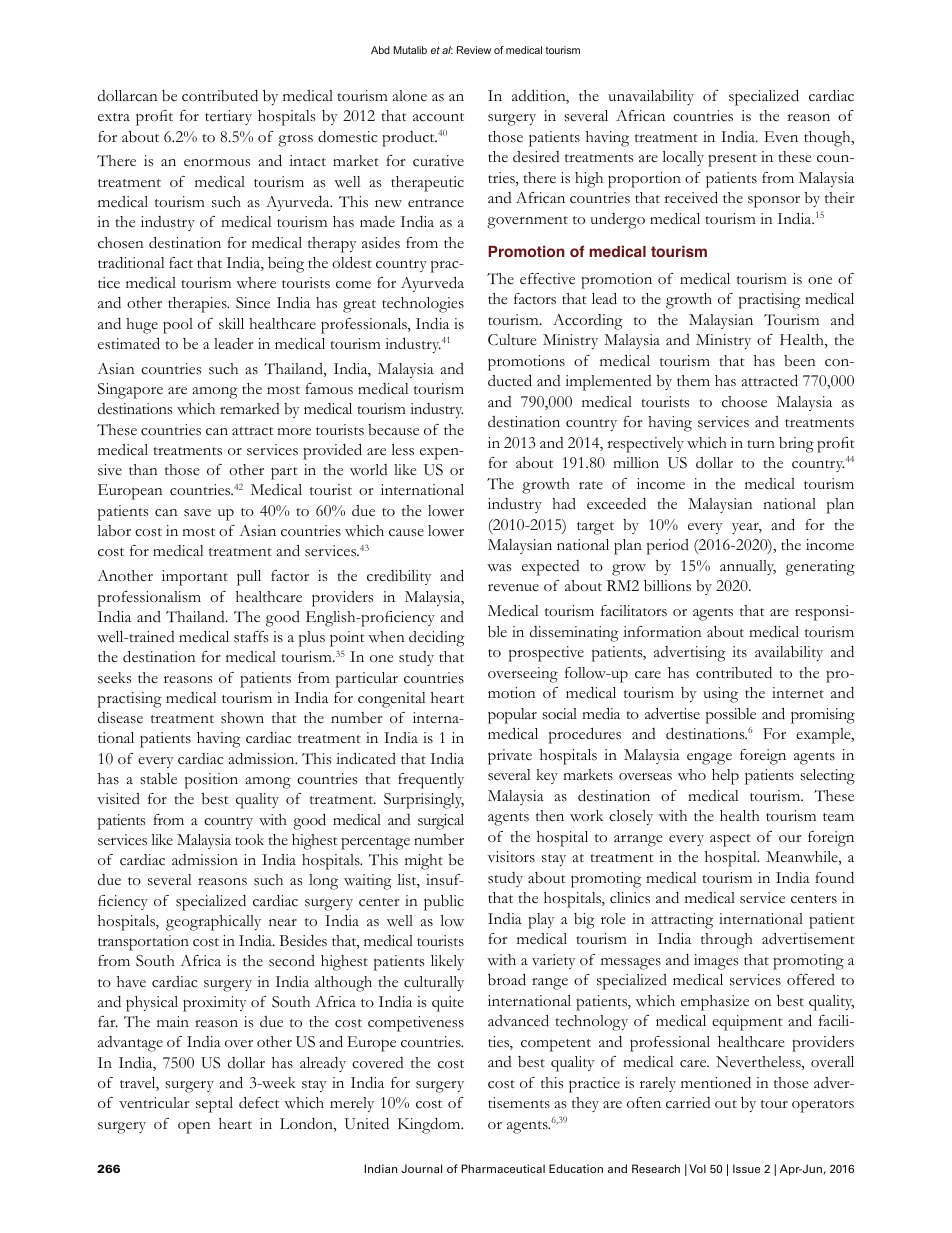  Describe the element at coordinates (194, 1128) in the screenshot. I see `open` at that location.
